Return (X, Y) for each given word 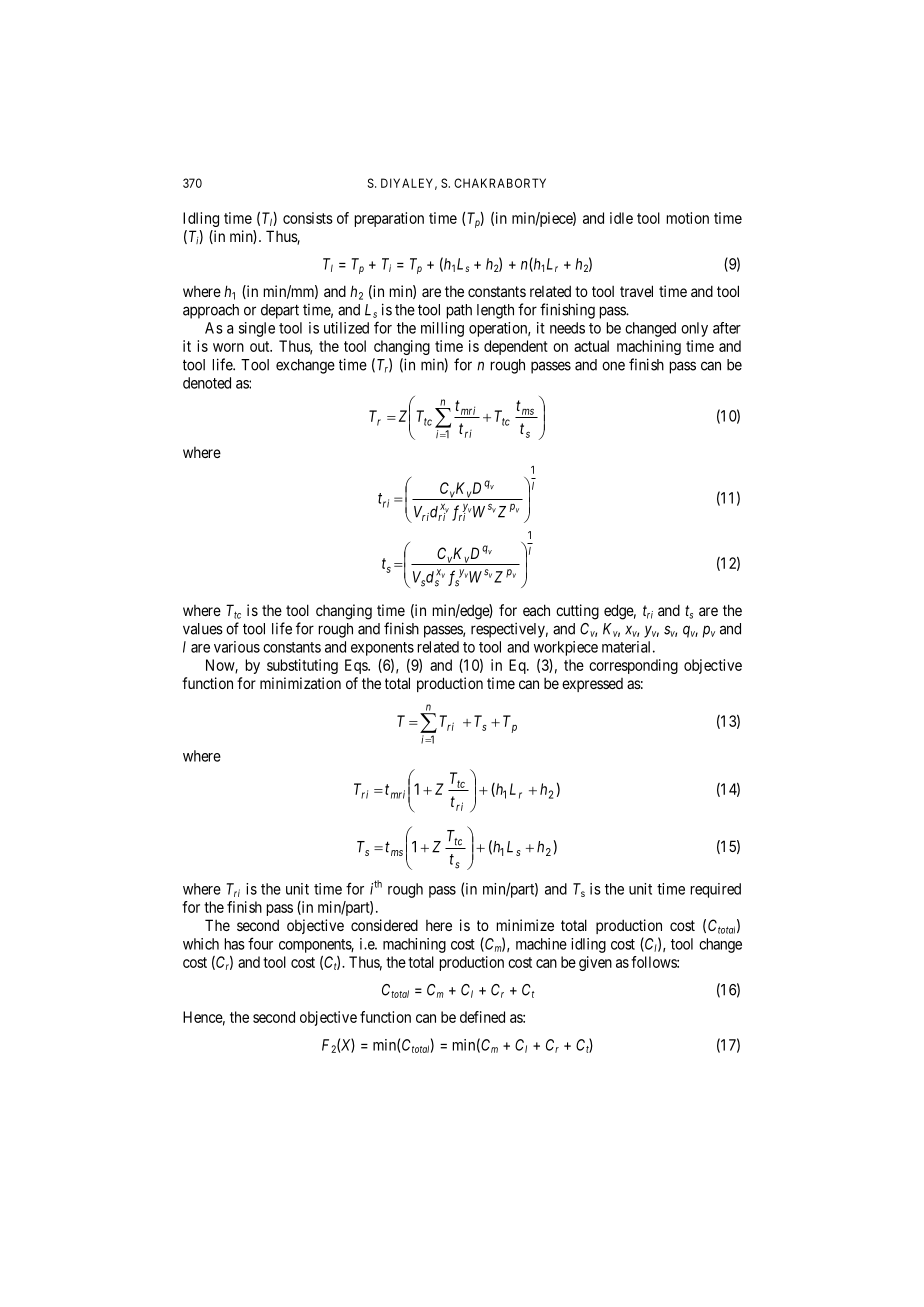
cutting (577, 612)
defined (482, 1017)
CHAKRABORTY (500, 183)
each (536, 610)
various (237, 647)
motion (688, 218)
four (260, 943)
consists (308, 218)
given (595, 963)
